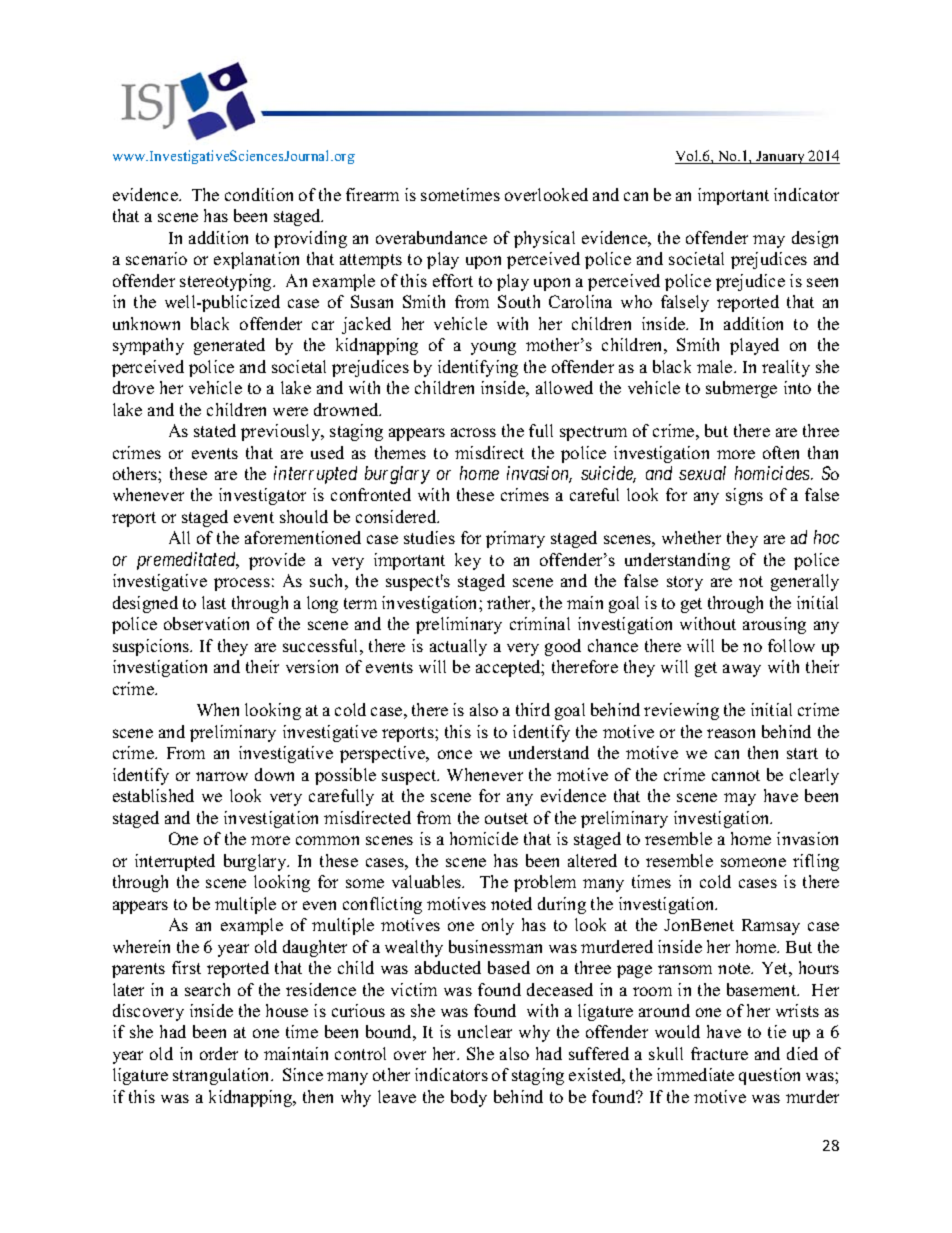  What do you see at coordinates (262, 496) in the screenshot?
I see `investigator` at bounding box center [262, 496].
